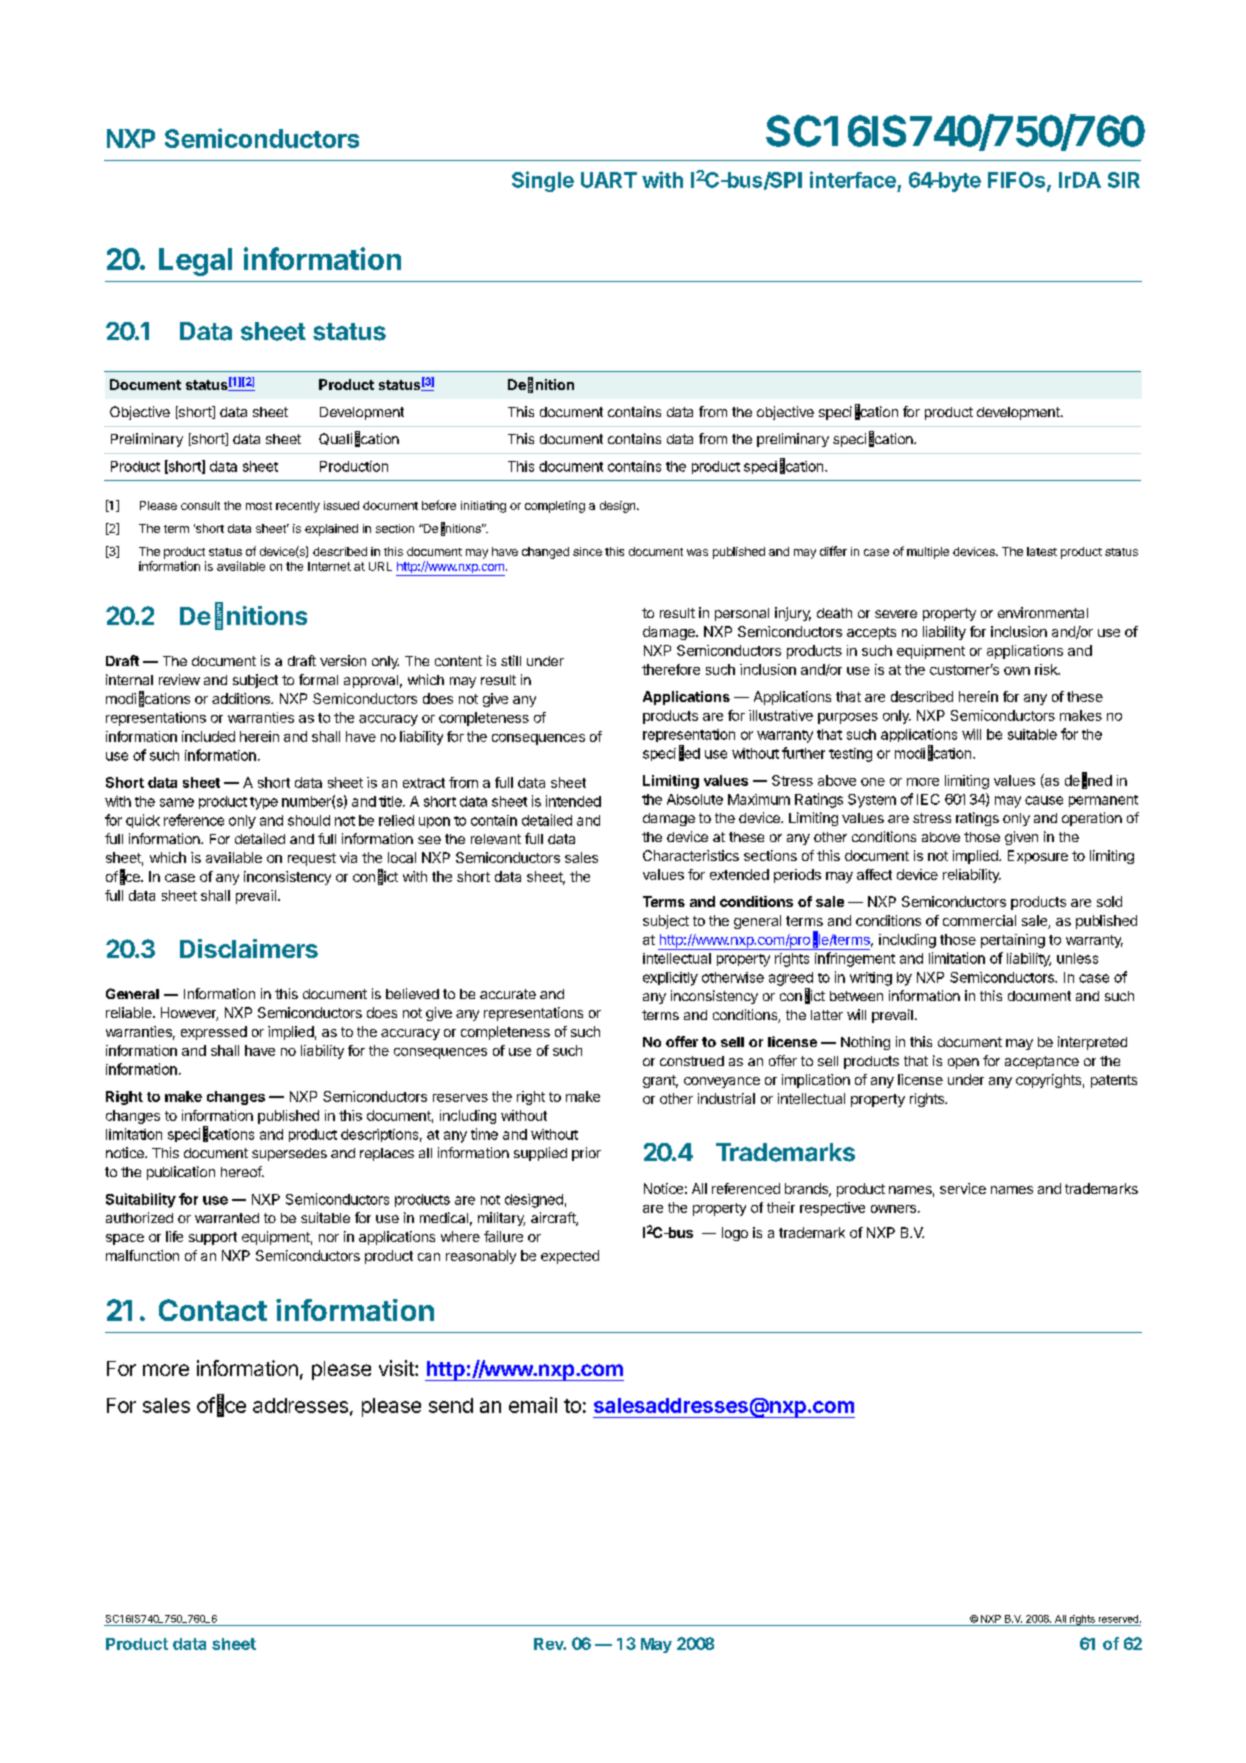 This image has width=1246, height=1763. I want to click on SIR, so click(1124, 180).
